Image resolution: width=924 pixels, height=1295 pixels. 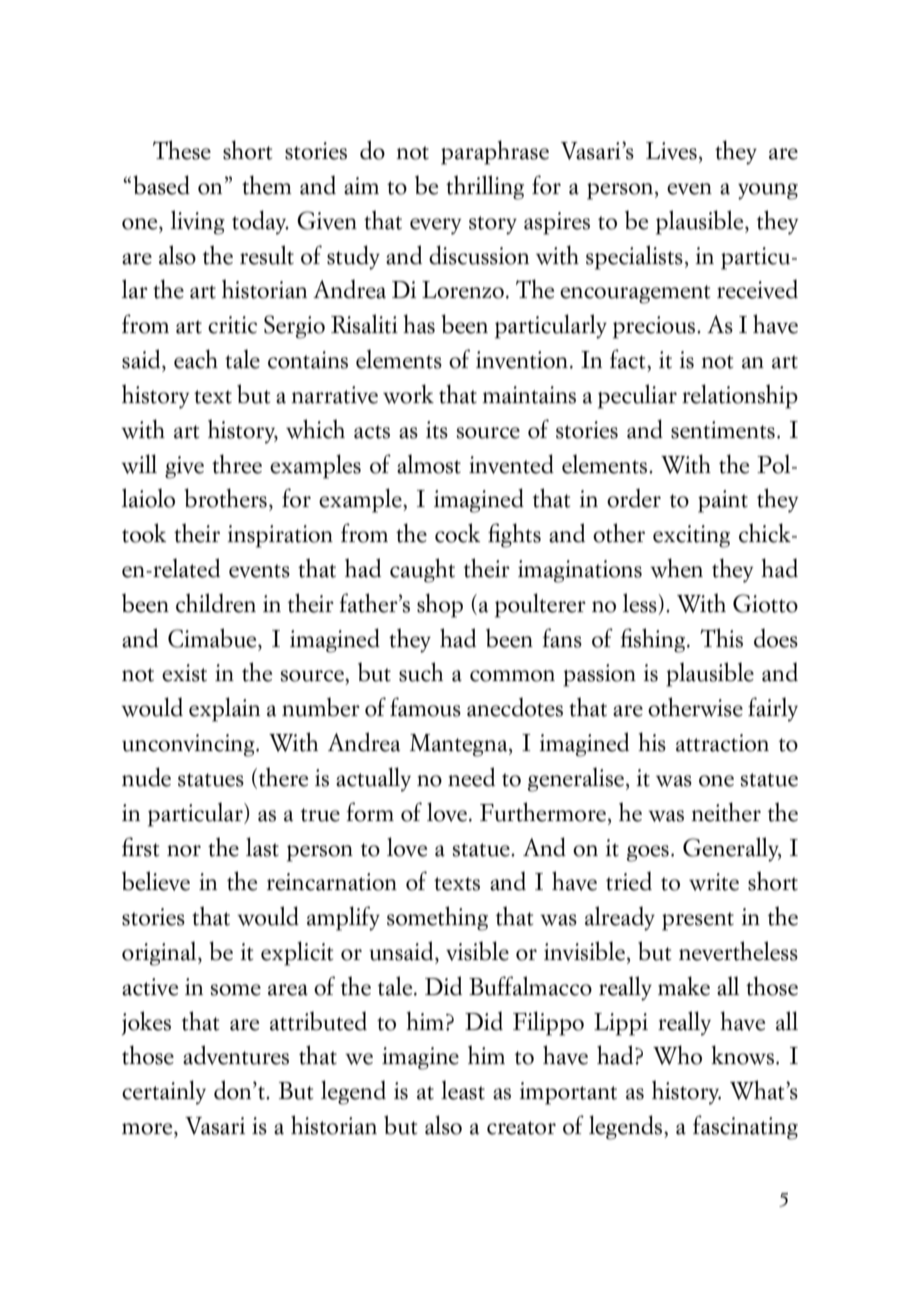 I want to click on least, so click(x=463, y=1090).
